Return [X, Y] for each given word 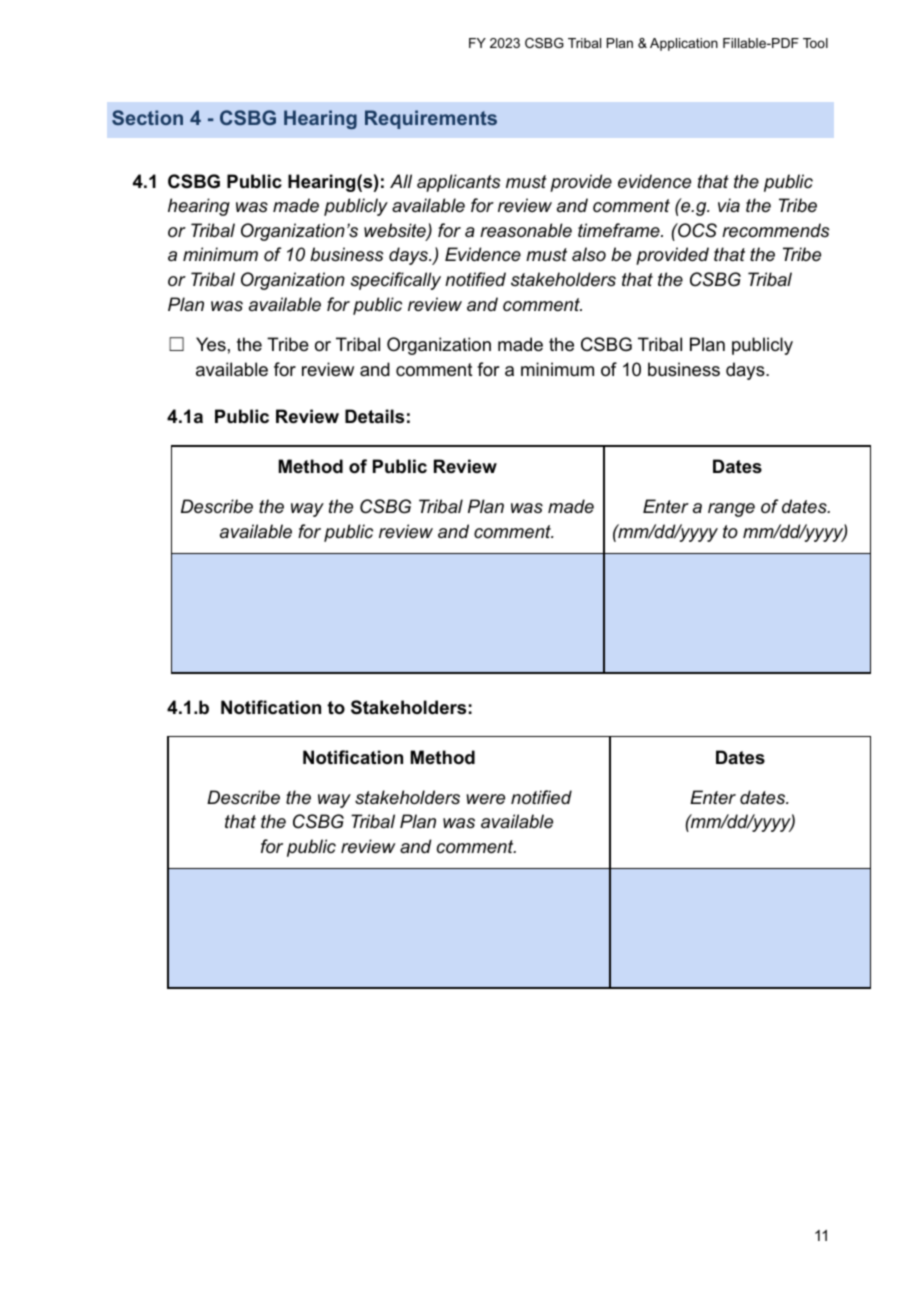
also [589, 254]
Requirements [431, 119]
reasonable [526, 230]
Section [147, 117]
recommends [775, 230]
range [731, 510]
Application [684, 44]
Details [374, 416]
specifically [396, 281]
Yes [211, 344]
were [485, 799]
